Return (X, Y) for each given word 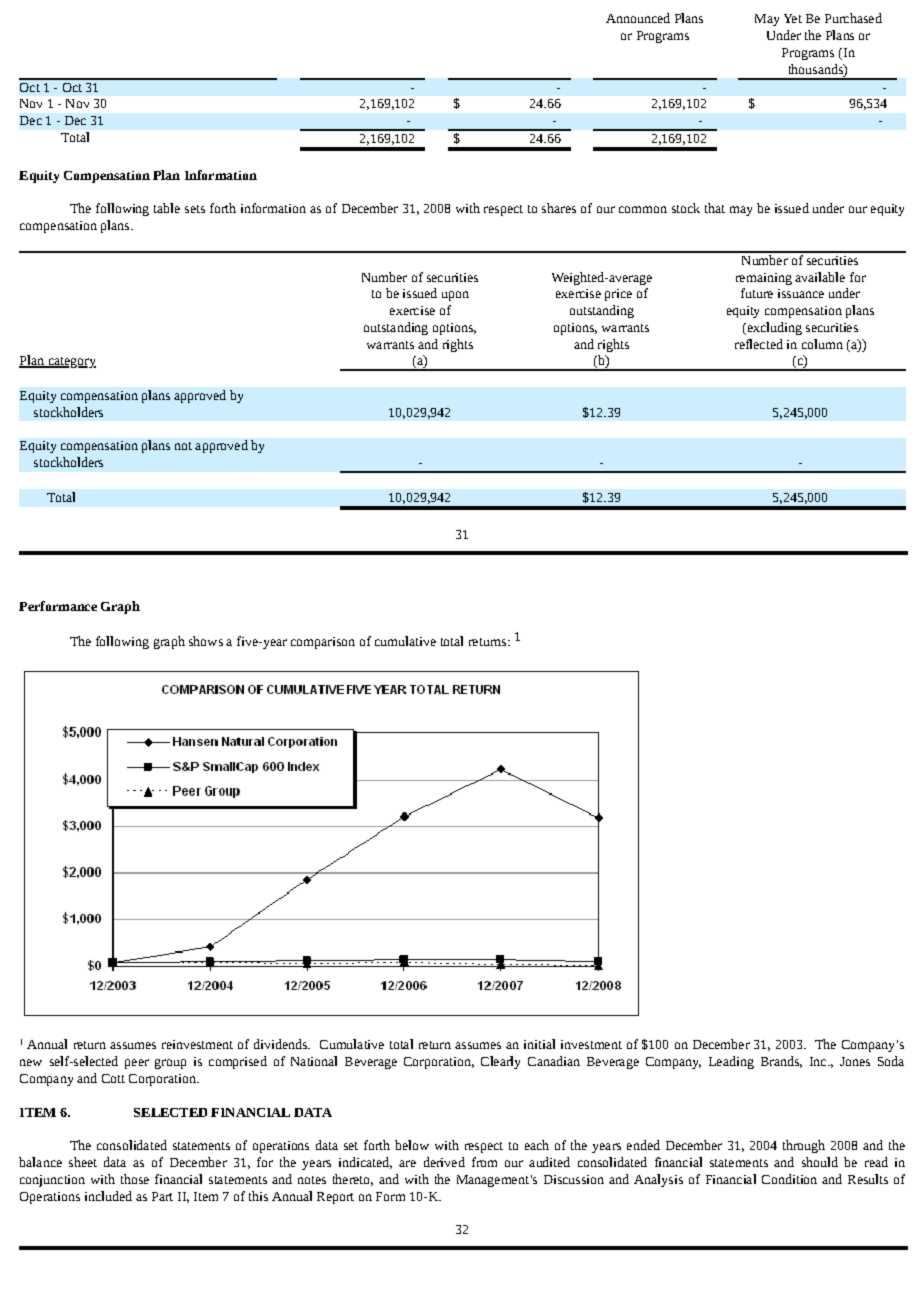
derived (444, 1162)
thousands (817, 69)
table (167, 208)
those (135, 1179)
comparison (323, 643)
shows (206, 641)
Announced (638, 18)
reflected (759, 344)
